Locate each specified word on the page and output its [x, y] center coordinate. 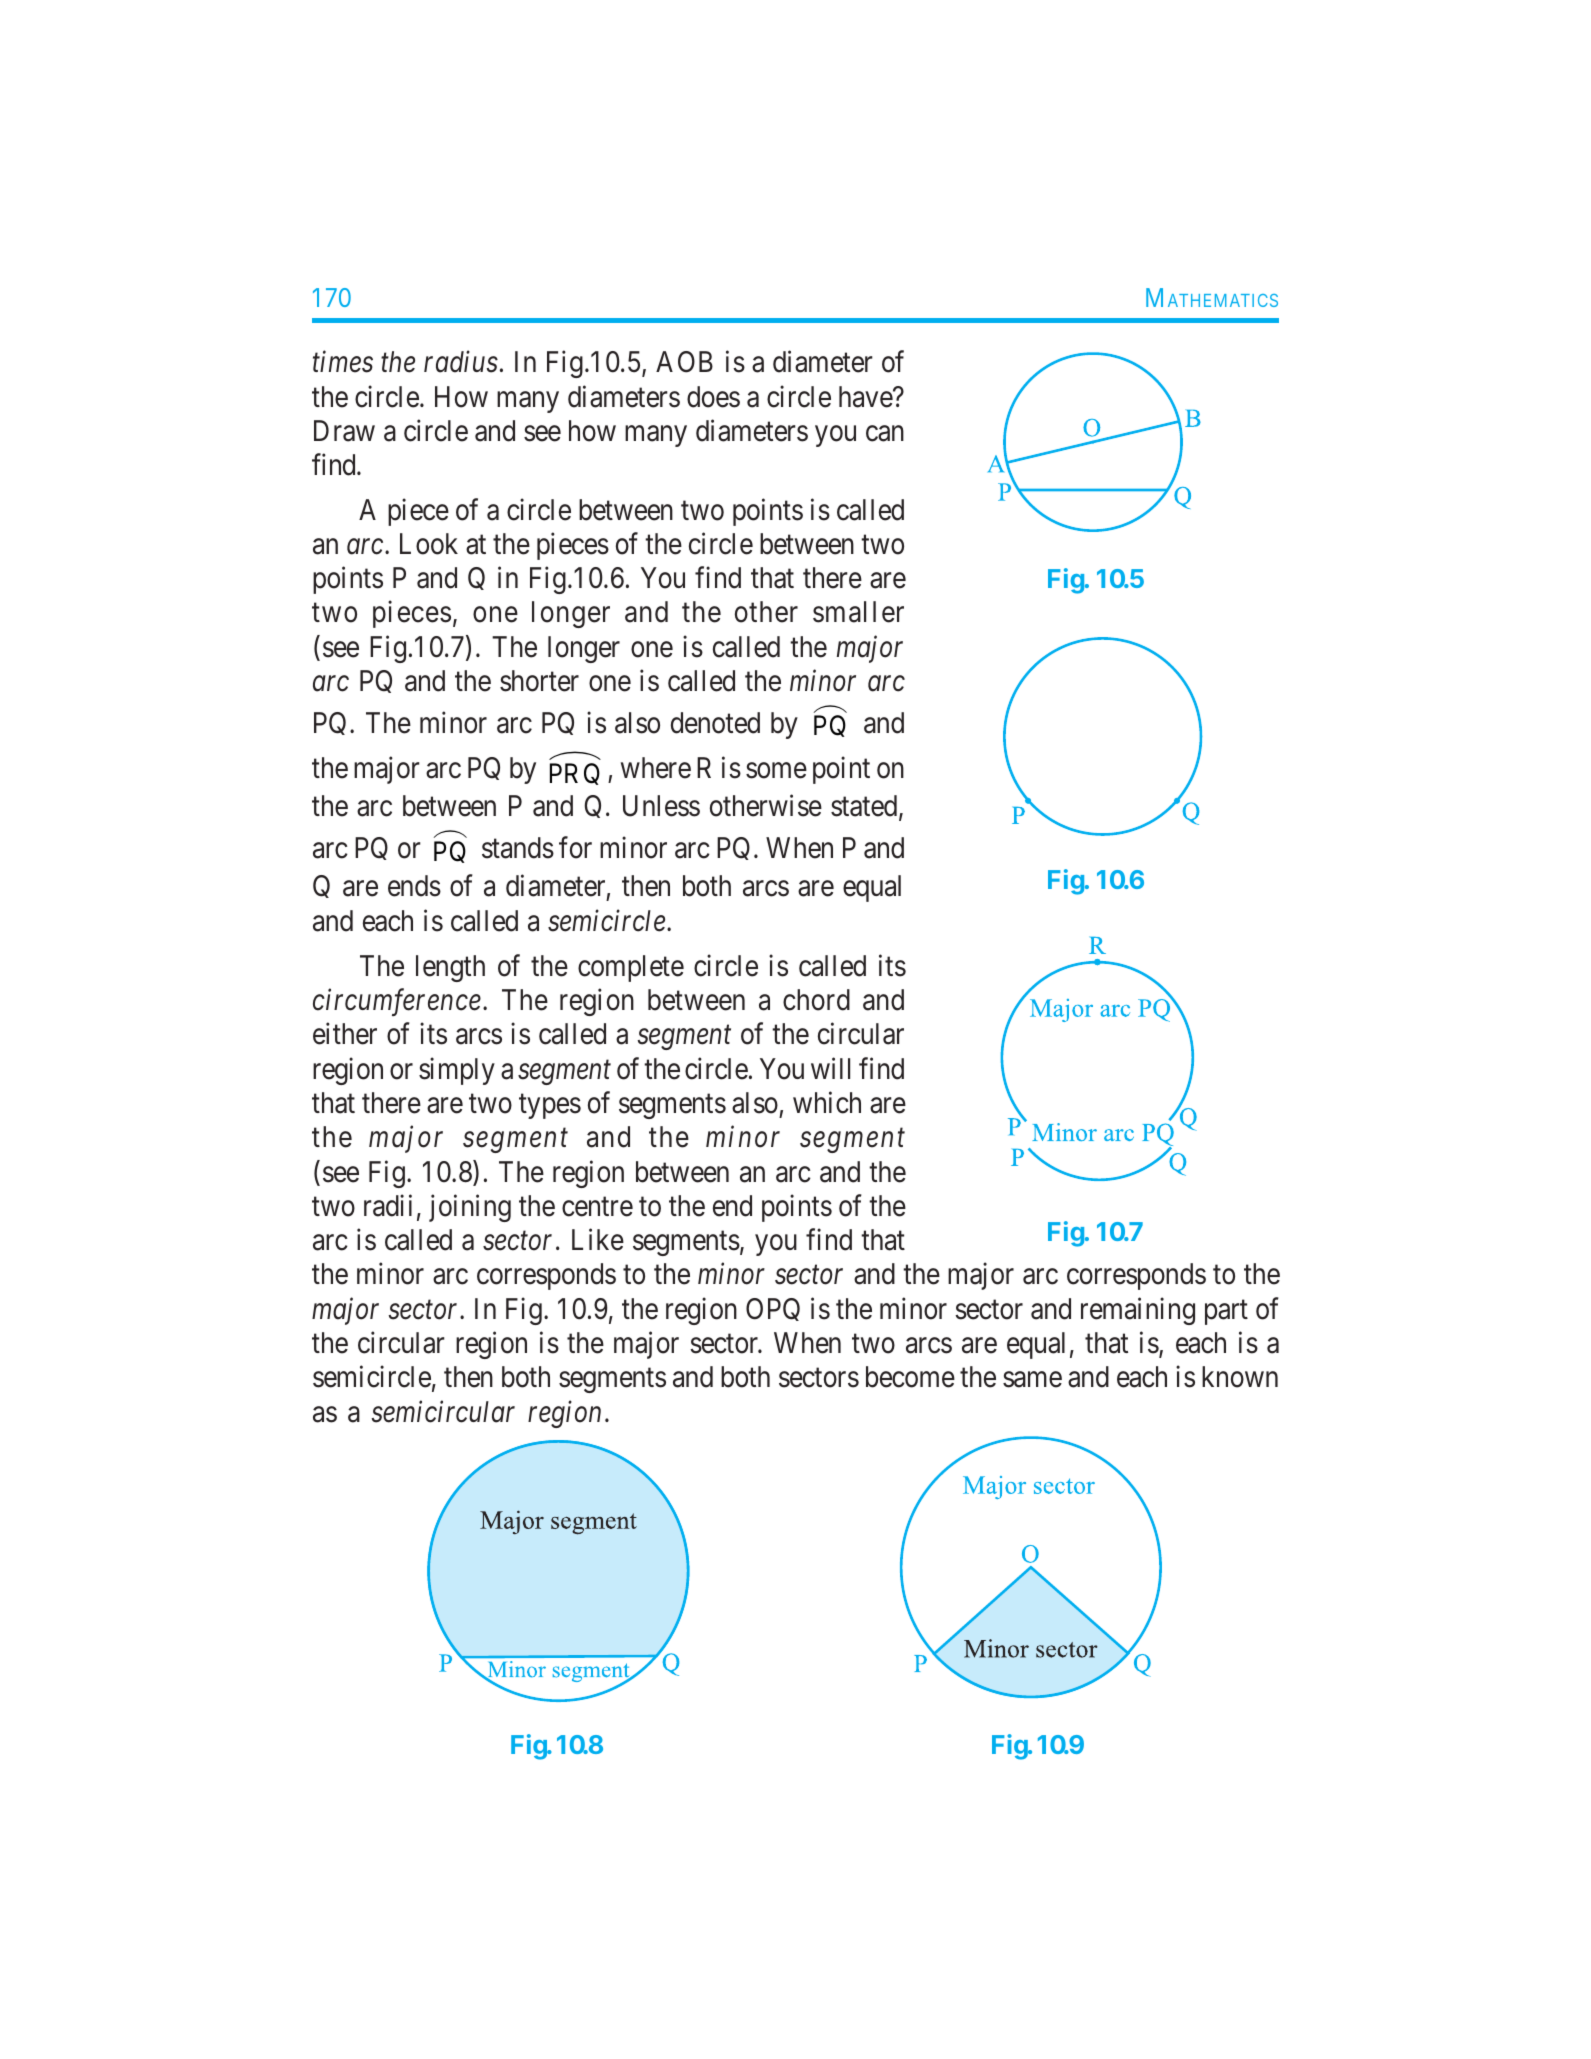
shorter [539, 681]
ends [414, 886]
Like [598, 1240]
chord [816, 1000]
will [830, 1068]
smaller [858, 612]
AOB [684, 362]
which [827, 1102]
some [776, 771]
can [885, 434]
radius [461, 362]
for [575, 848]
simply [457, 1071]
